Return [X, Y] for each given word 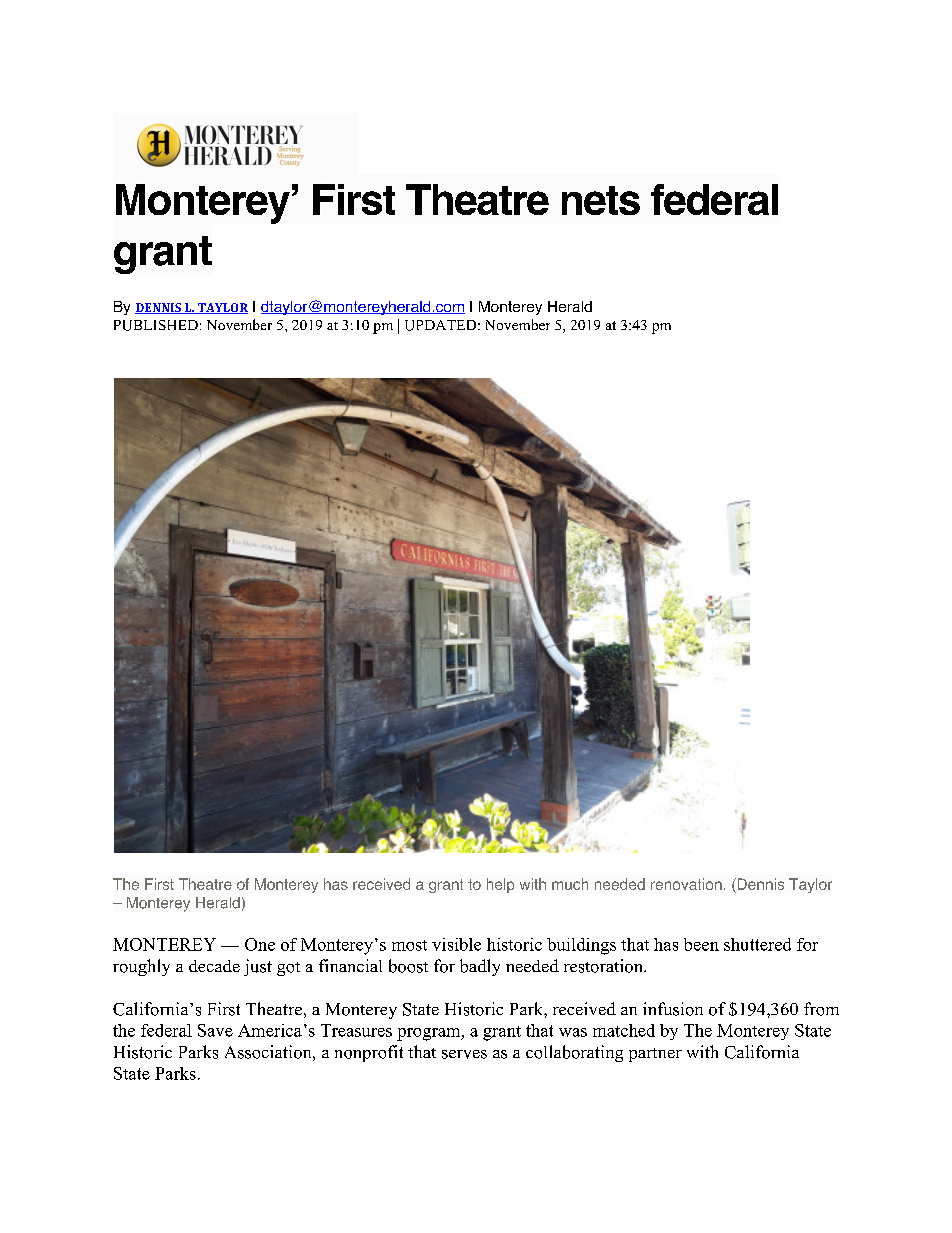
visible [456, 944]
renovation [686, 884]
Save [215, 1030]
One [260, 944]
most [409, 945]
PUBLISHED [156, 325]
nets [601, 200]
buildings [581, 946]
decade [214, 966]
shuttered [757, 944]
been [701, 944]
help [500, 885]
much [570, 884]
